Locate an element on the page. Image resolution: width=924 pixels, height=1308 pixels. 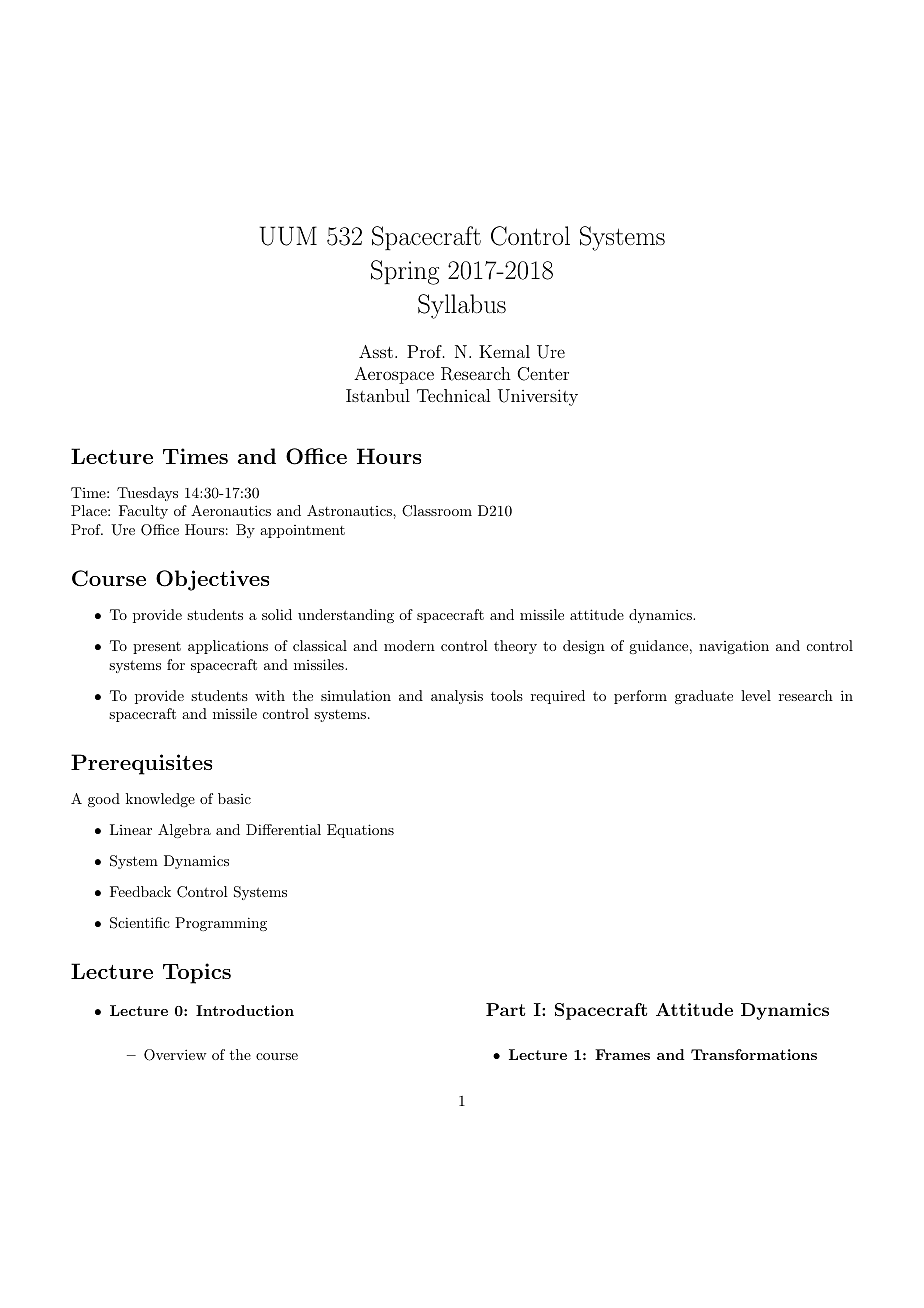
Asst is located at coordinates (376, 351).
